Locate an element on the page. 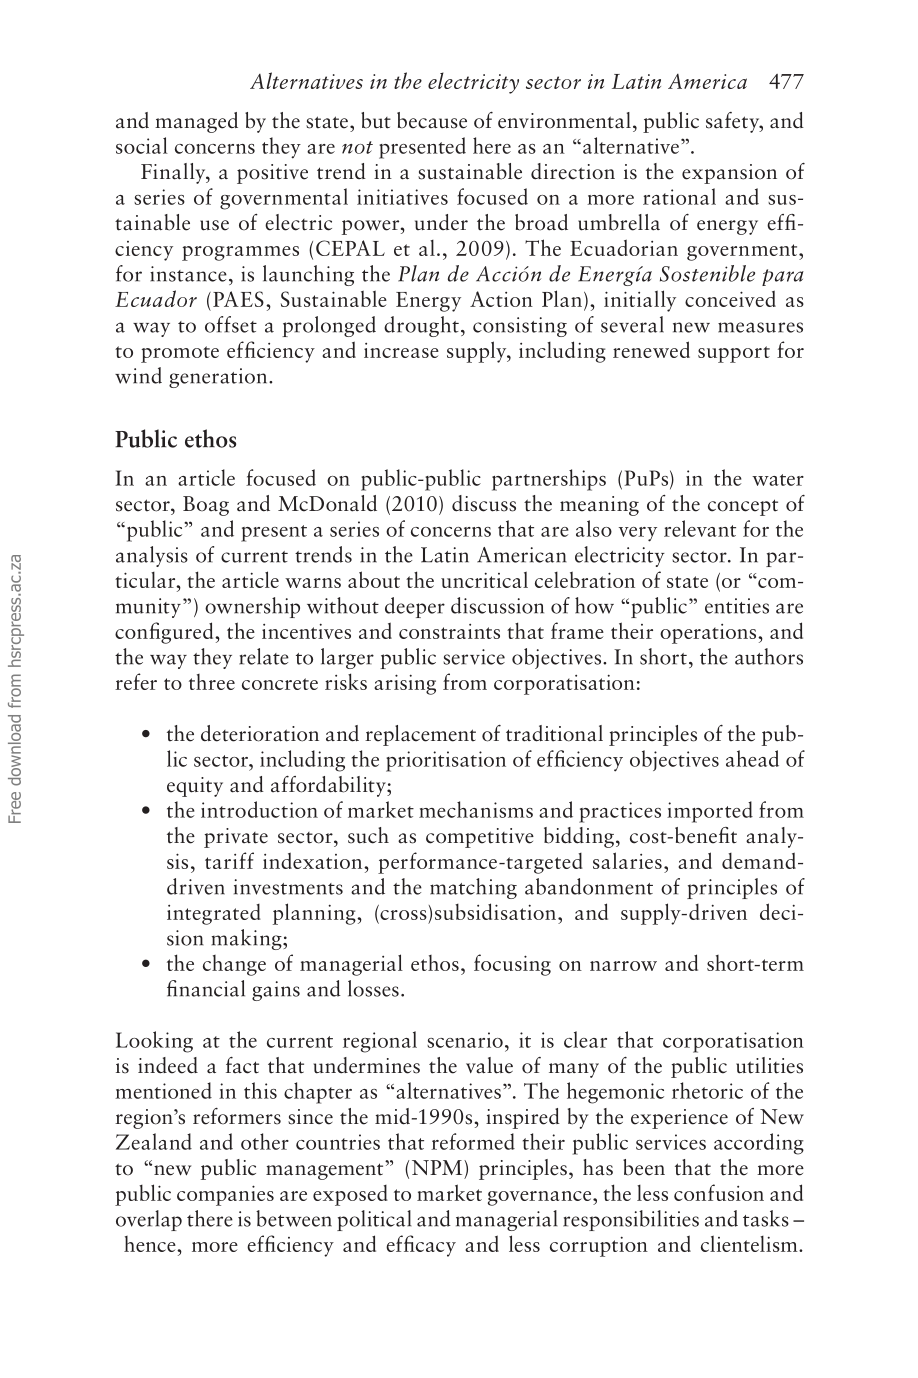 The width and height of the page is (918, 1378). relevant is located at coordinates (700, 528).
